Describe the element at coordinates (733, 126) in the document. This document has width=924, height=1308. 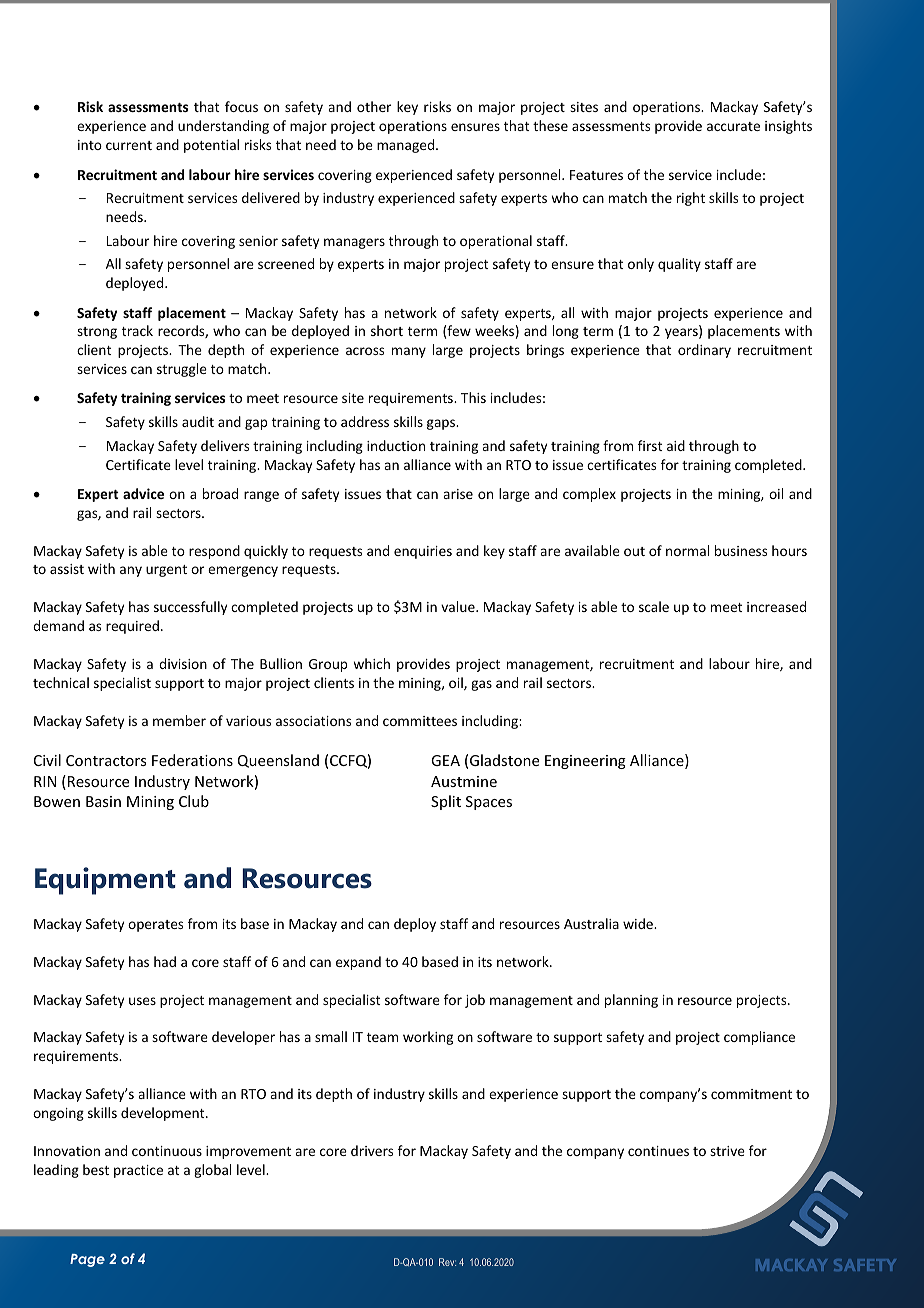
I see `accurate` at that location.
